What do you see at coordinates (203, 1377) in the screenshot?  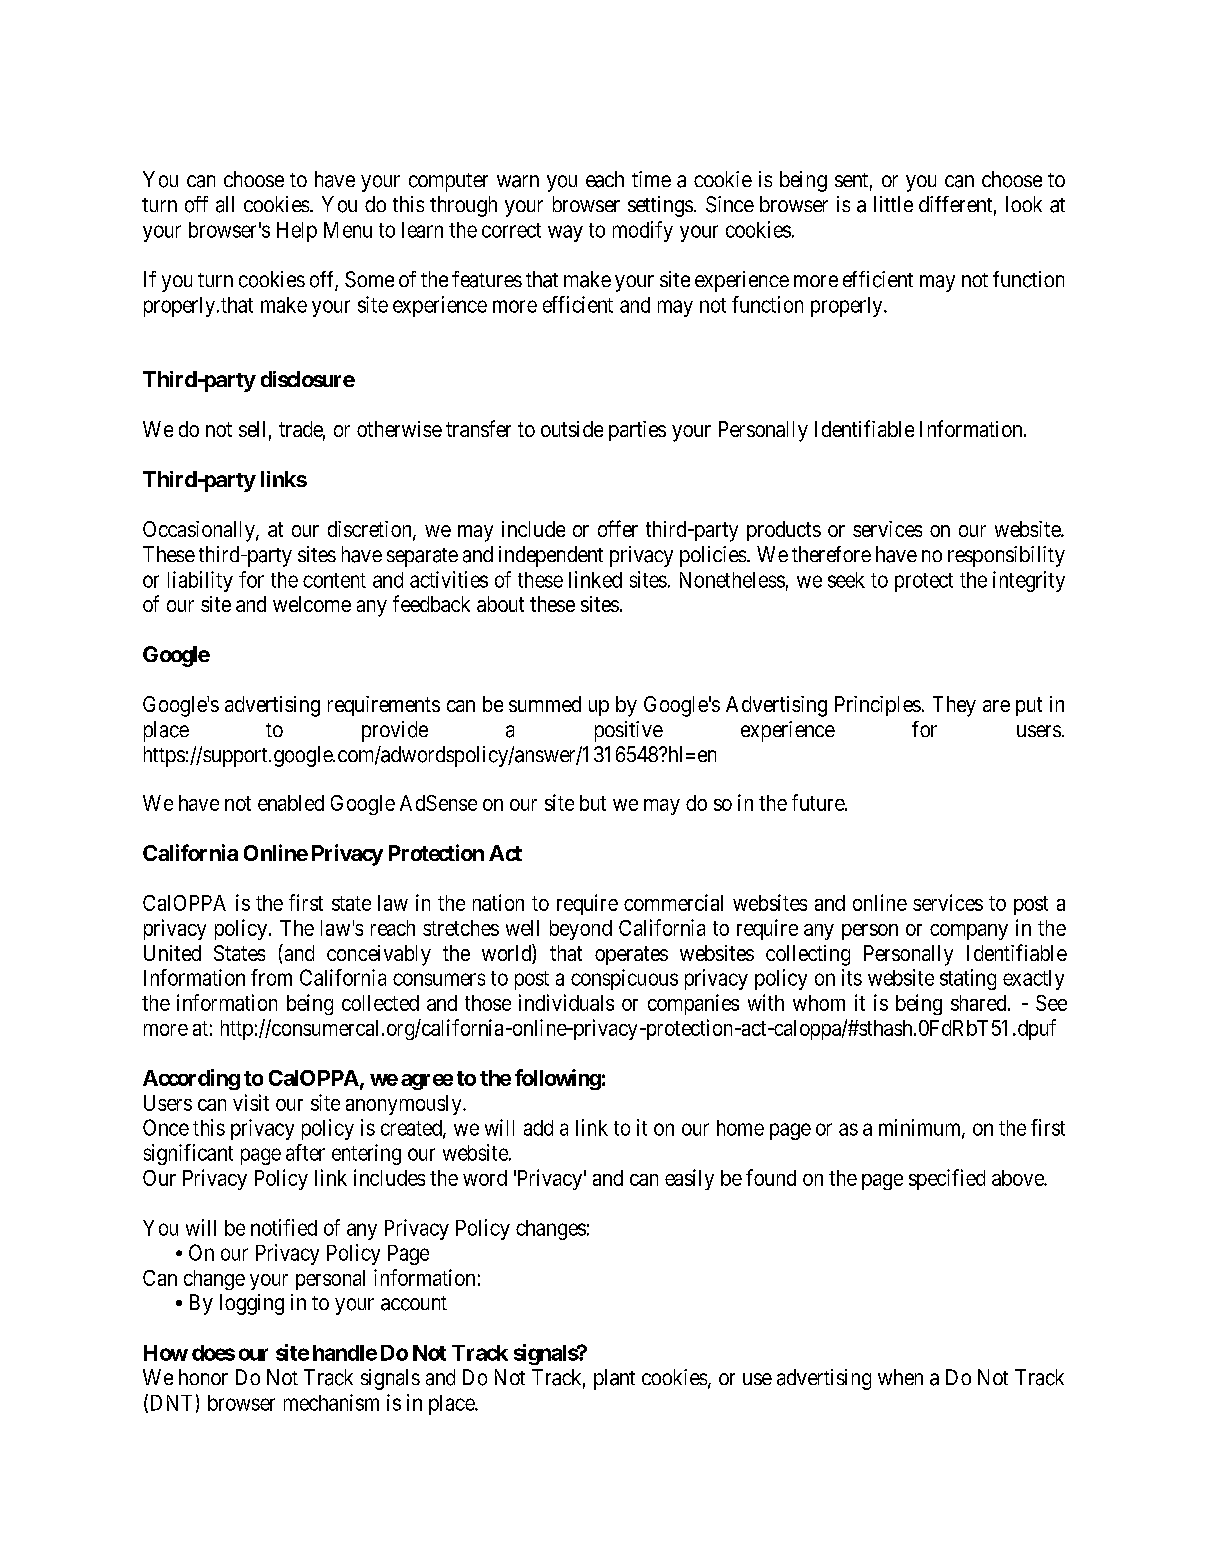 I see `honor` at bounding box center [203, 1377].
